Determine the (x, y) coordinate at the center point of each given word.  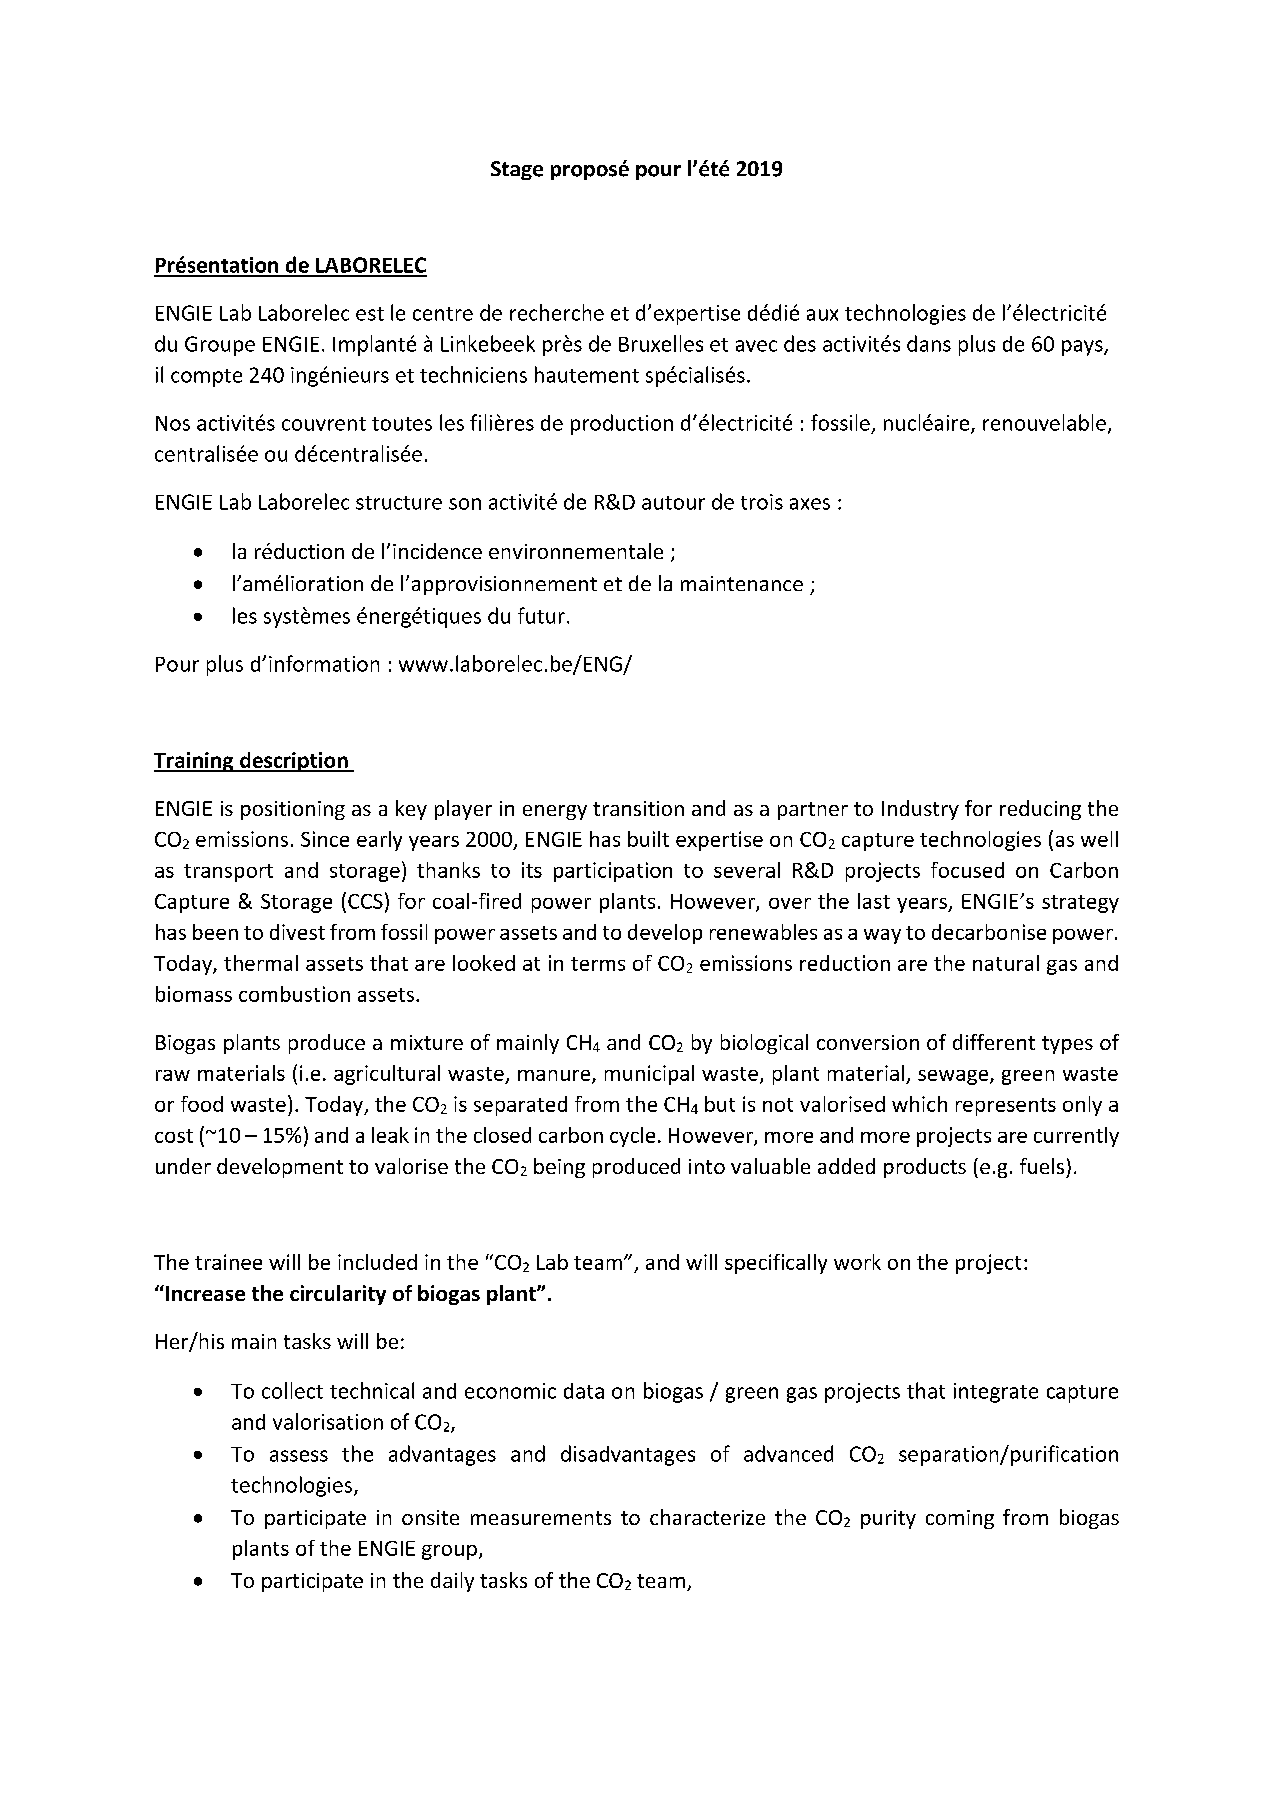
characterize (707, 1517)
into (707, 1166)
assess (299, 1456)
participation (613, 872)
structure (399, 503)
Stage (517, 170)
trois (762, 502)
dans (929, 343)
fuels (1042, 1166)
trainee (228, 1262)
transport (228, 873)
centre (443, 314)
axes (810, 504)
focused (967, 870)
